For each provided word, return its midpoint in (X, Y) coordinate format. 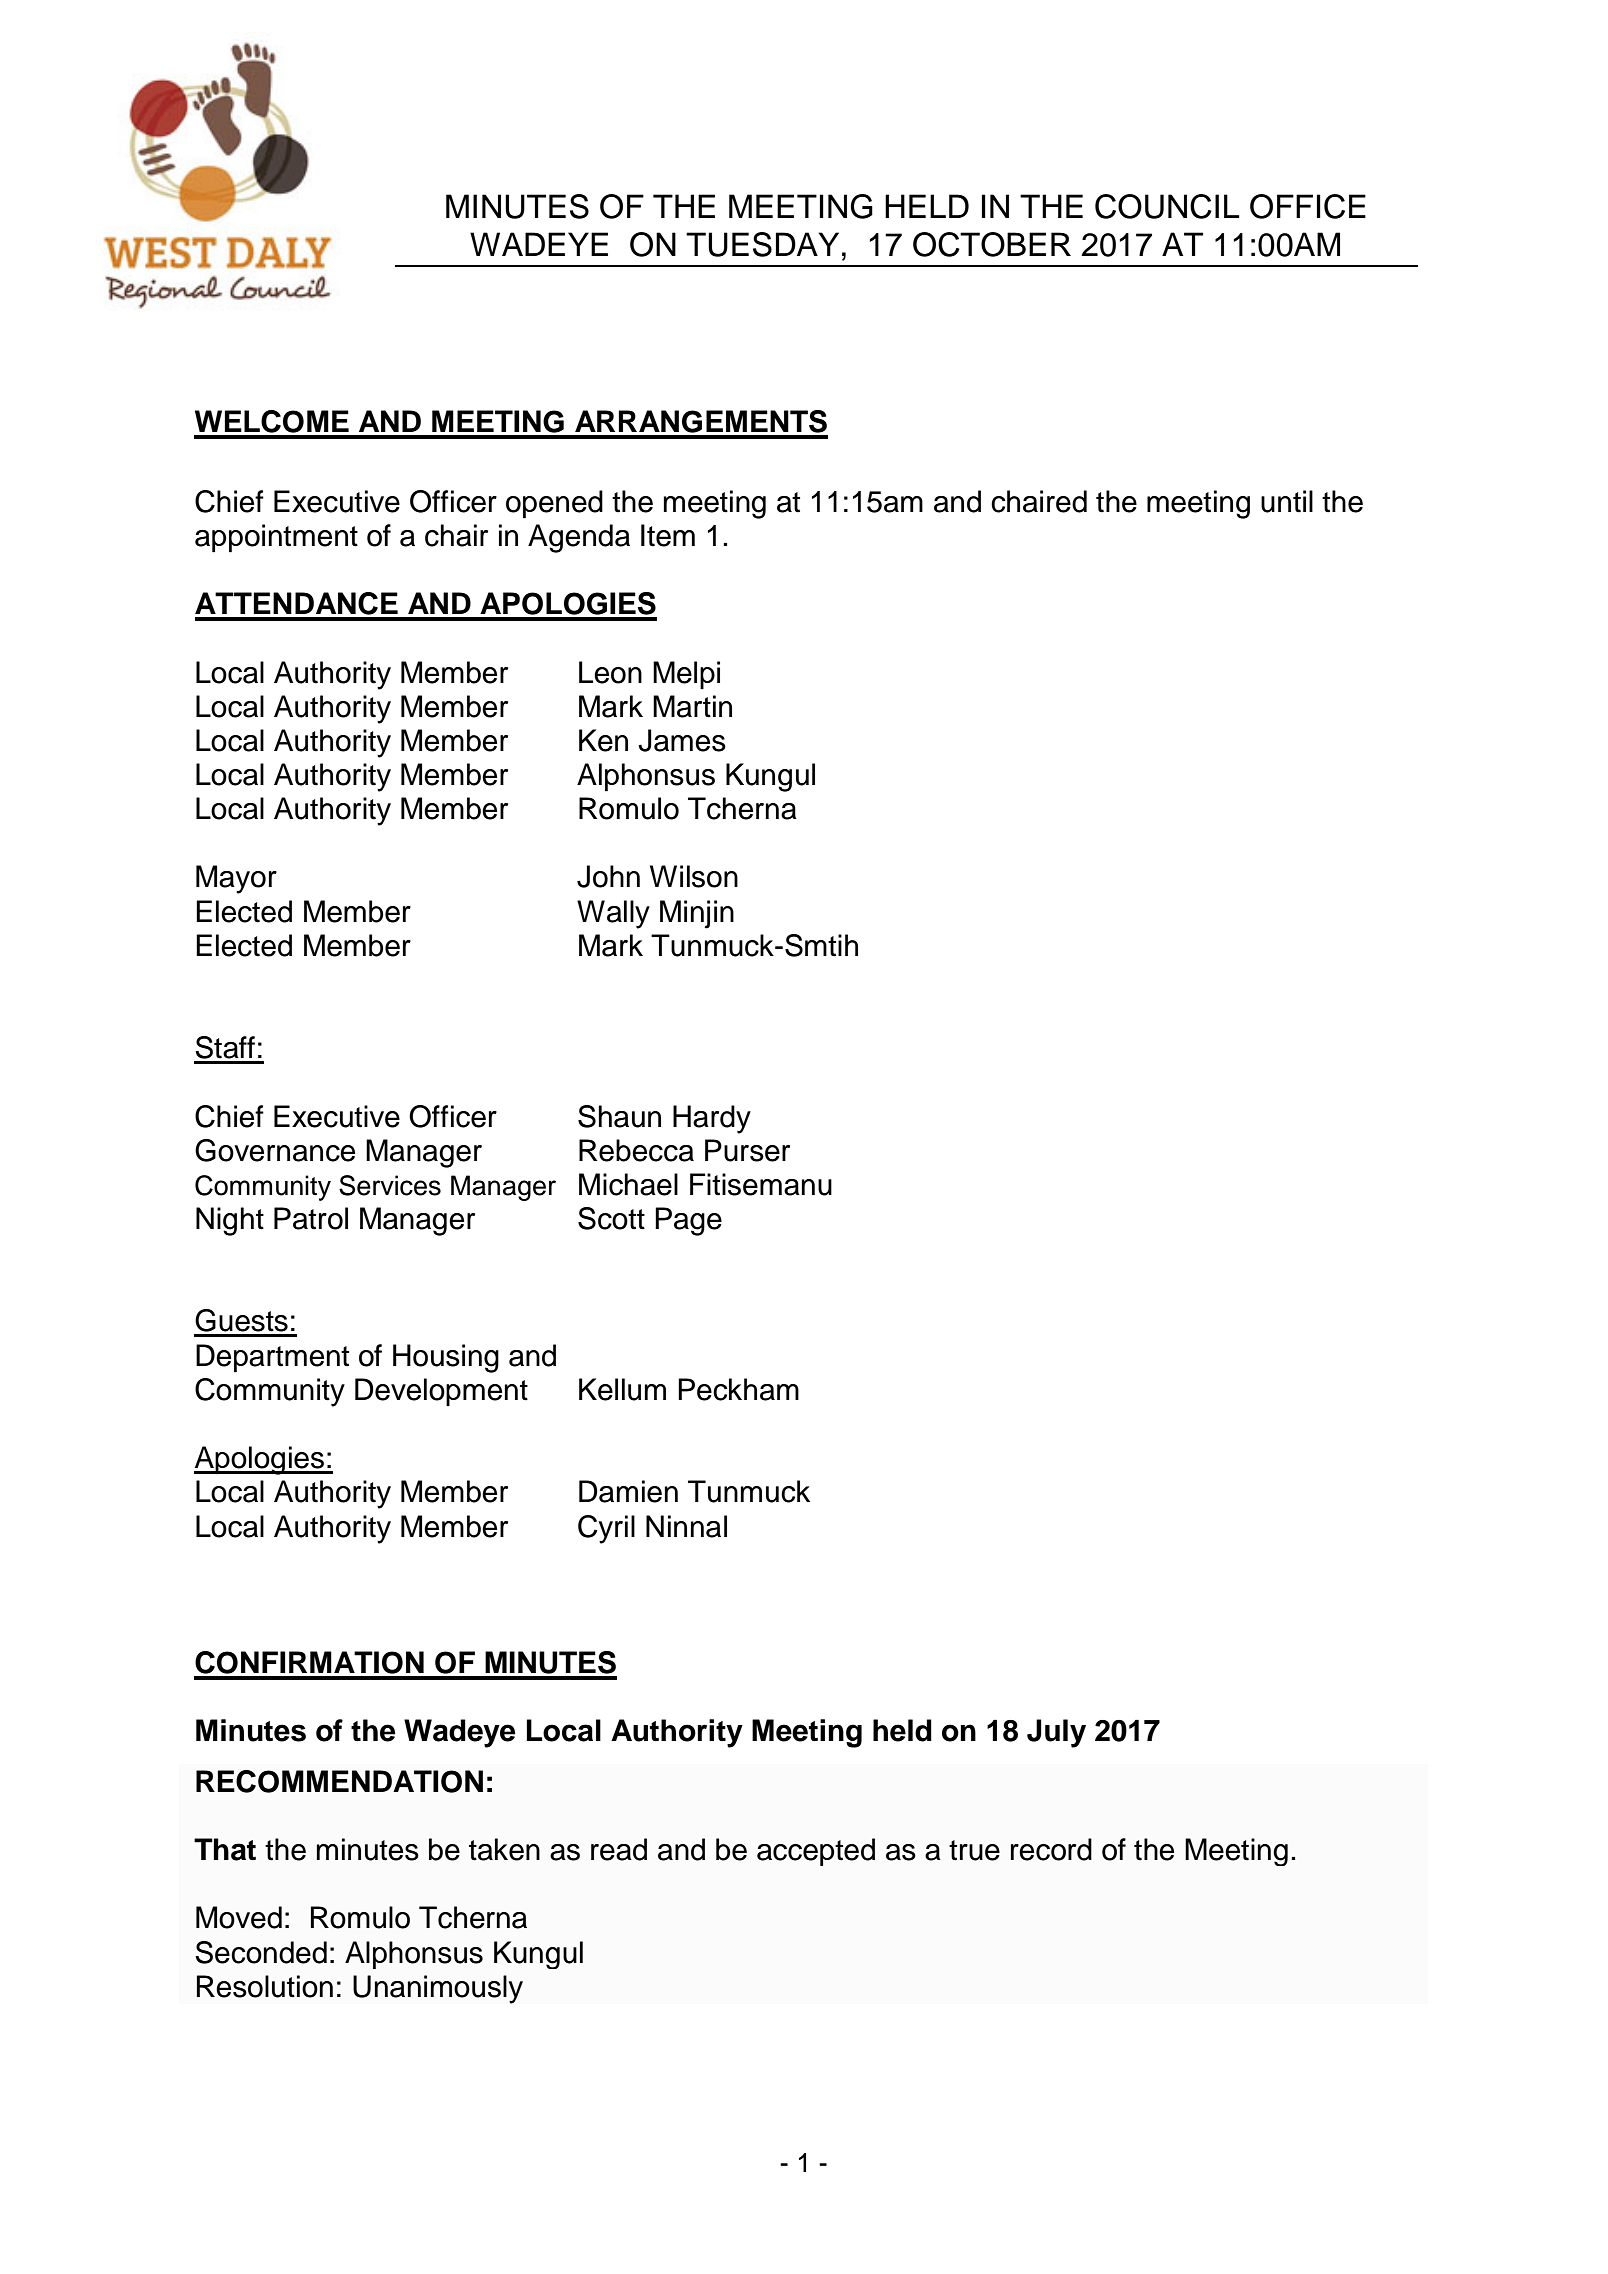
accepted (816, 1852)
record (1051, 1849)
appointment (276, 538)
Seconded (261, 1952)
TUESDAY (762, 244)
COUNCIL (1167, 206)
